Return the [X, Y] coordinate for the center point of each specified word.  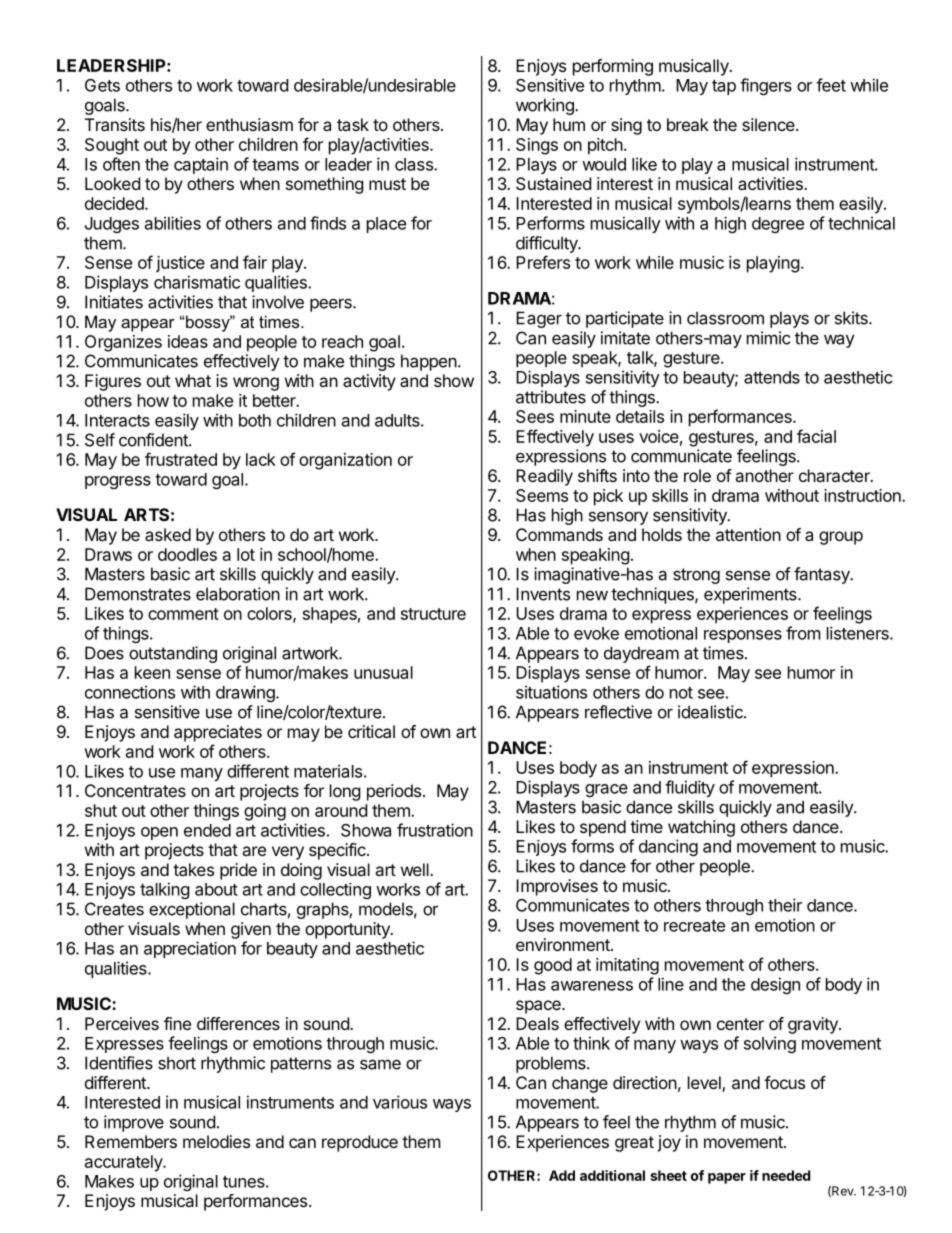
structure [433, 614]
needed [786, 1175]
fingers [766, 86]
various [400, 1102]
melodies [216, 1141]
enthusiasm [249, 124]
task [353, 124]
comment [183, 614]
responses [743, 636]
